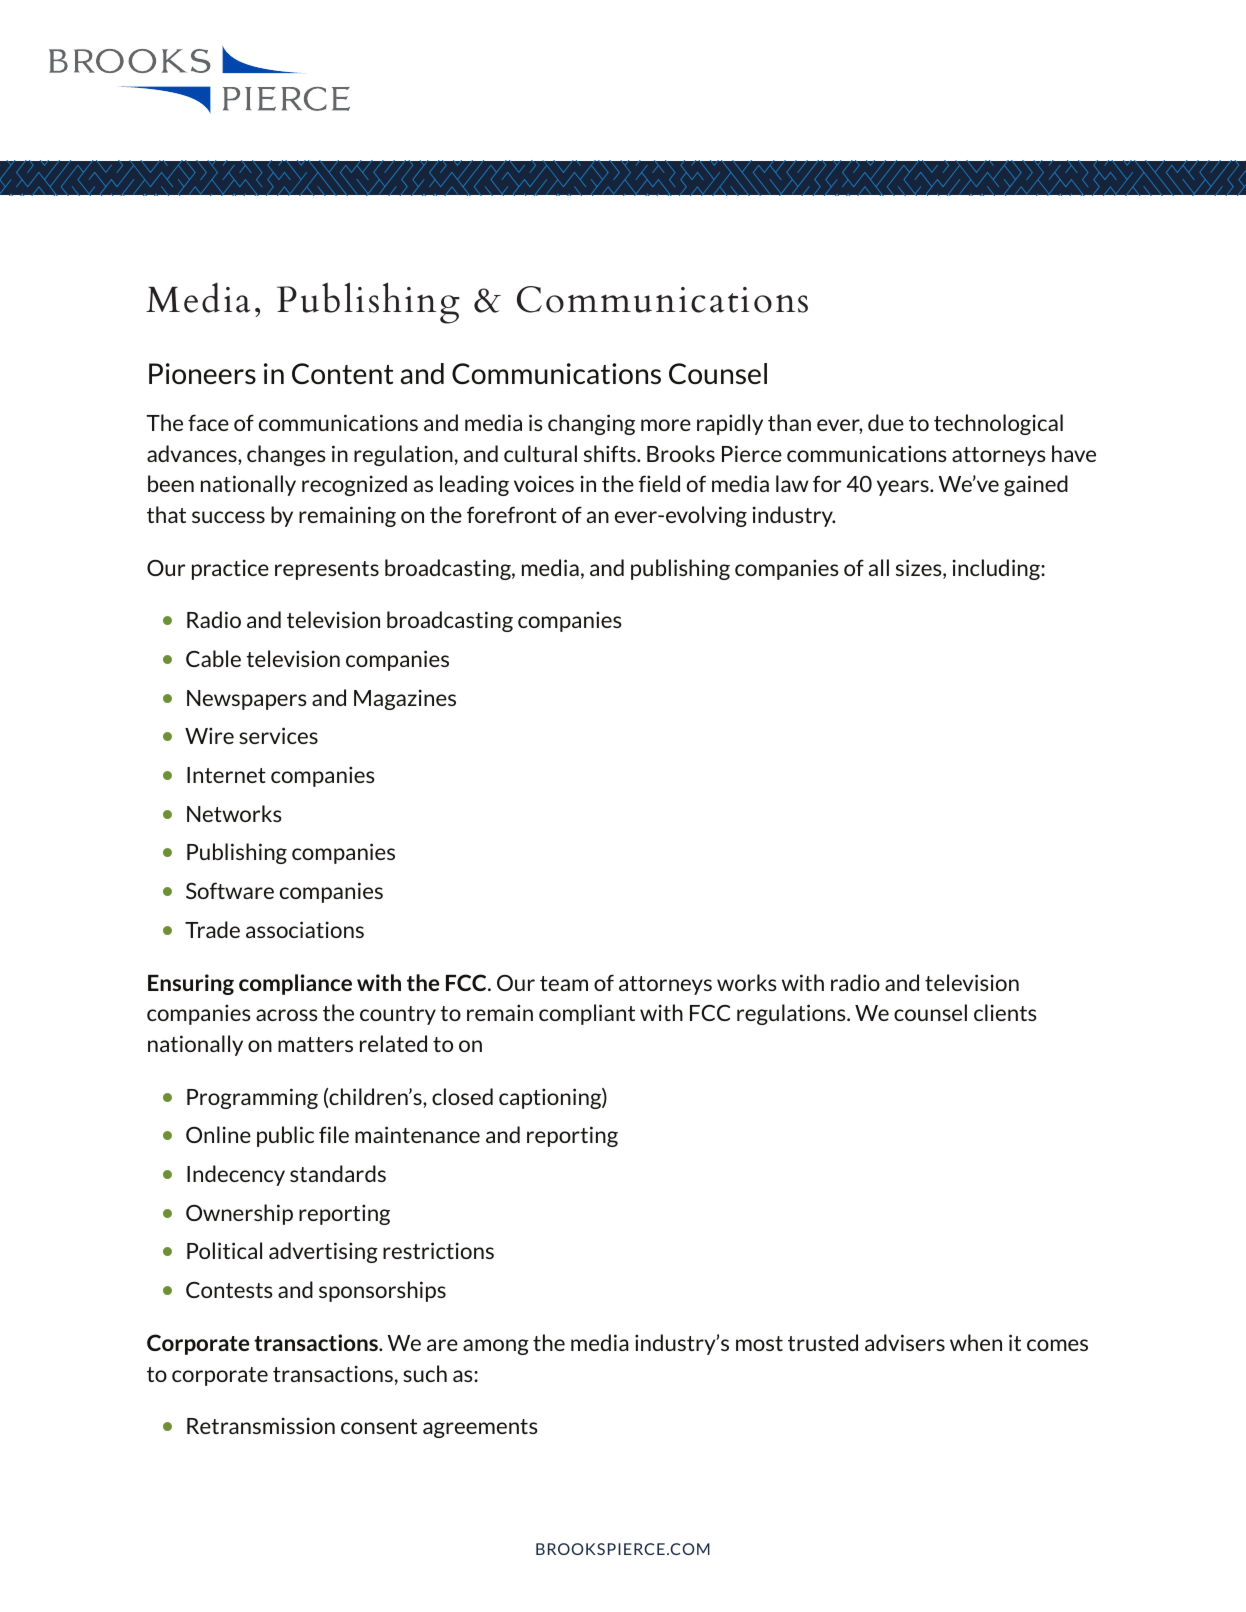 This screenshot has width=1246, height=1612. What do you see at coordinates (998, 424) in the screenshot?
I see `technological` at bounding box center [998, 424].
